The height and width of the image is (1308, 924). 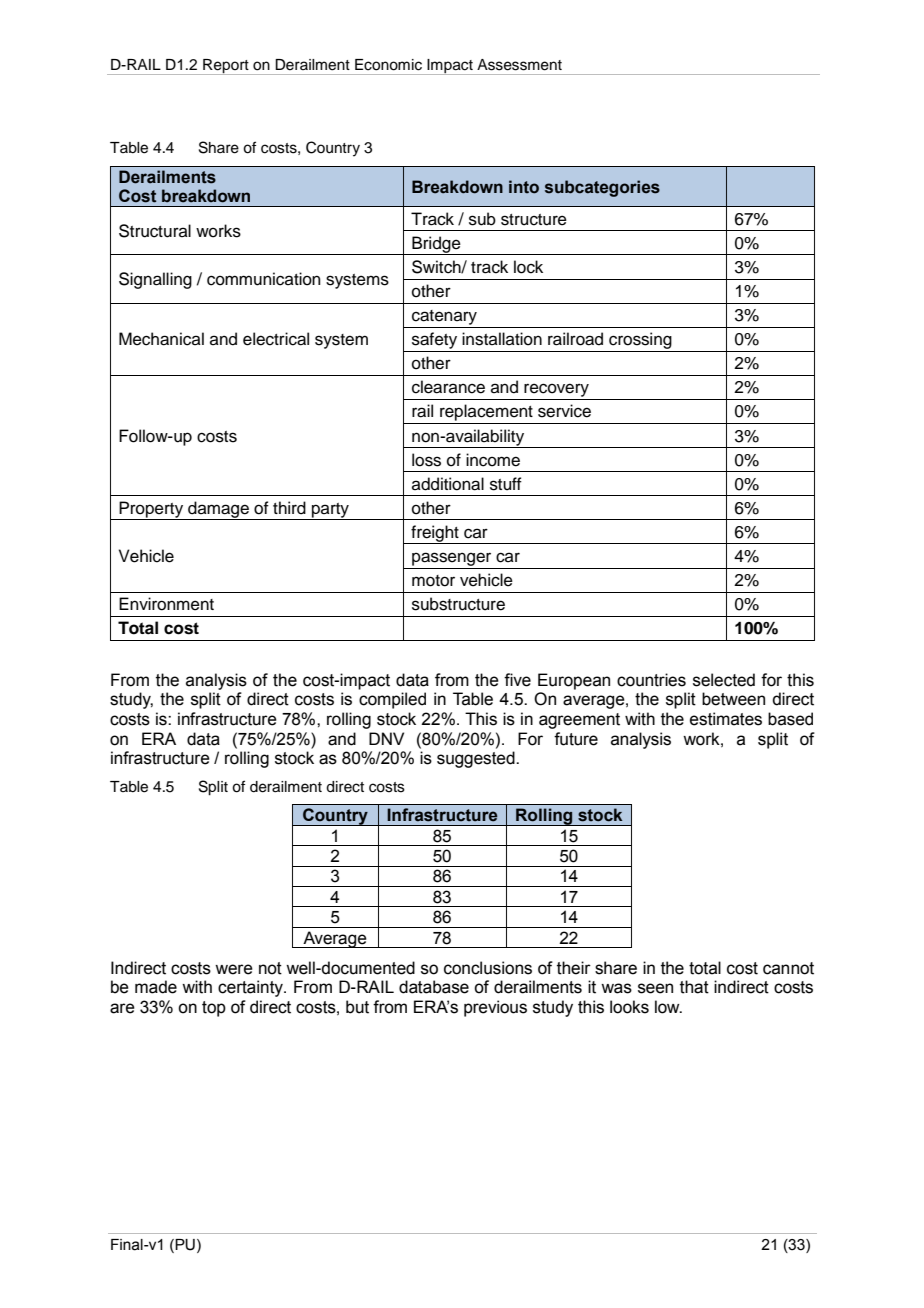 What do you see at coordinates (488, 968) in the image?
I see `conclusions` at bounding box center [488, 968].
